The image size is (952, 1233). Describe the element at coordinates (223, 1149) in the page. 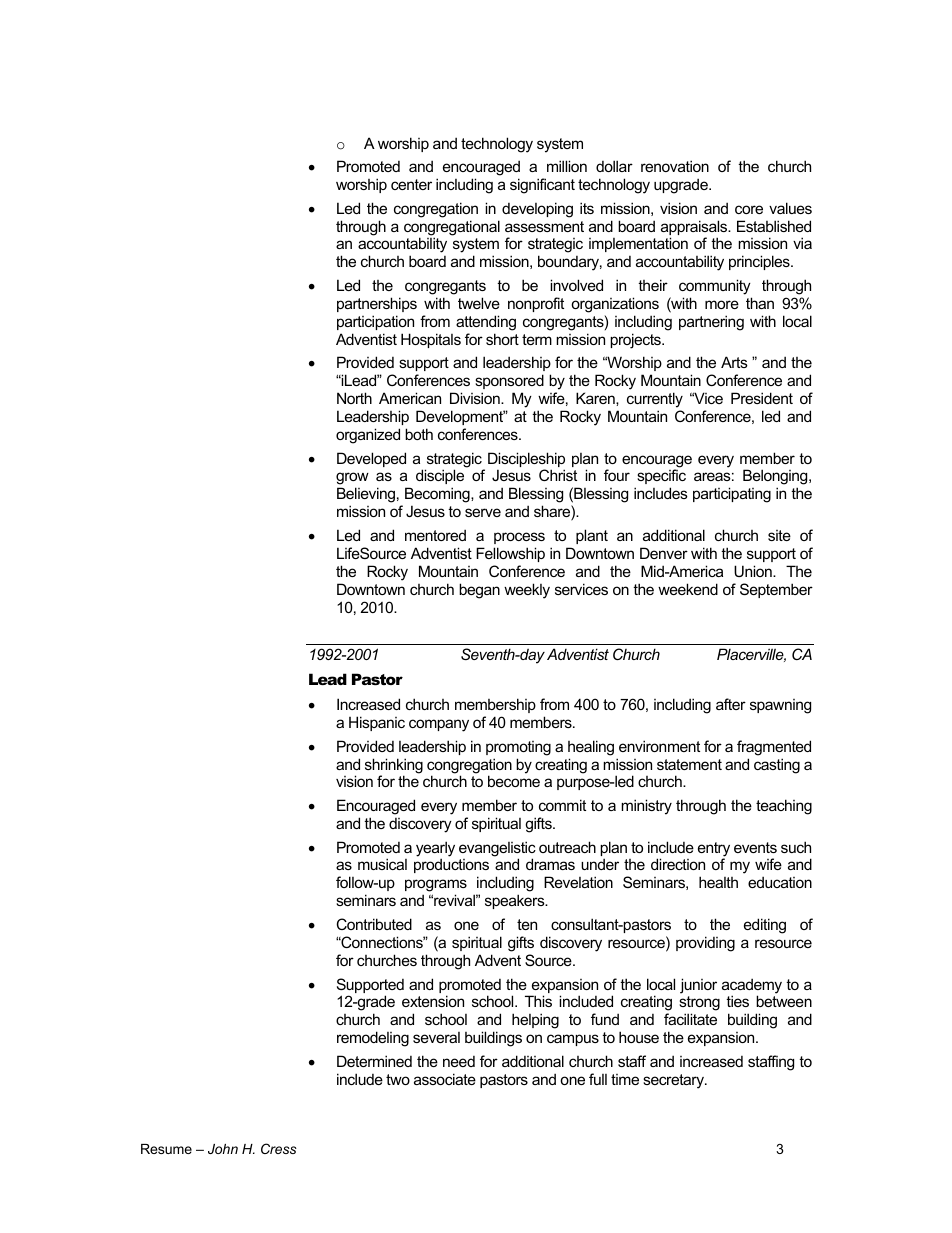

I see `John` at that location.
